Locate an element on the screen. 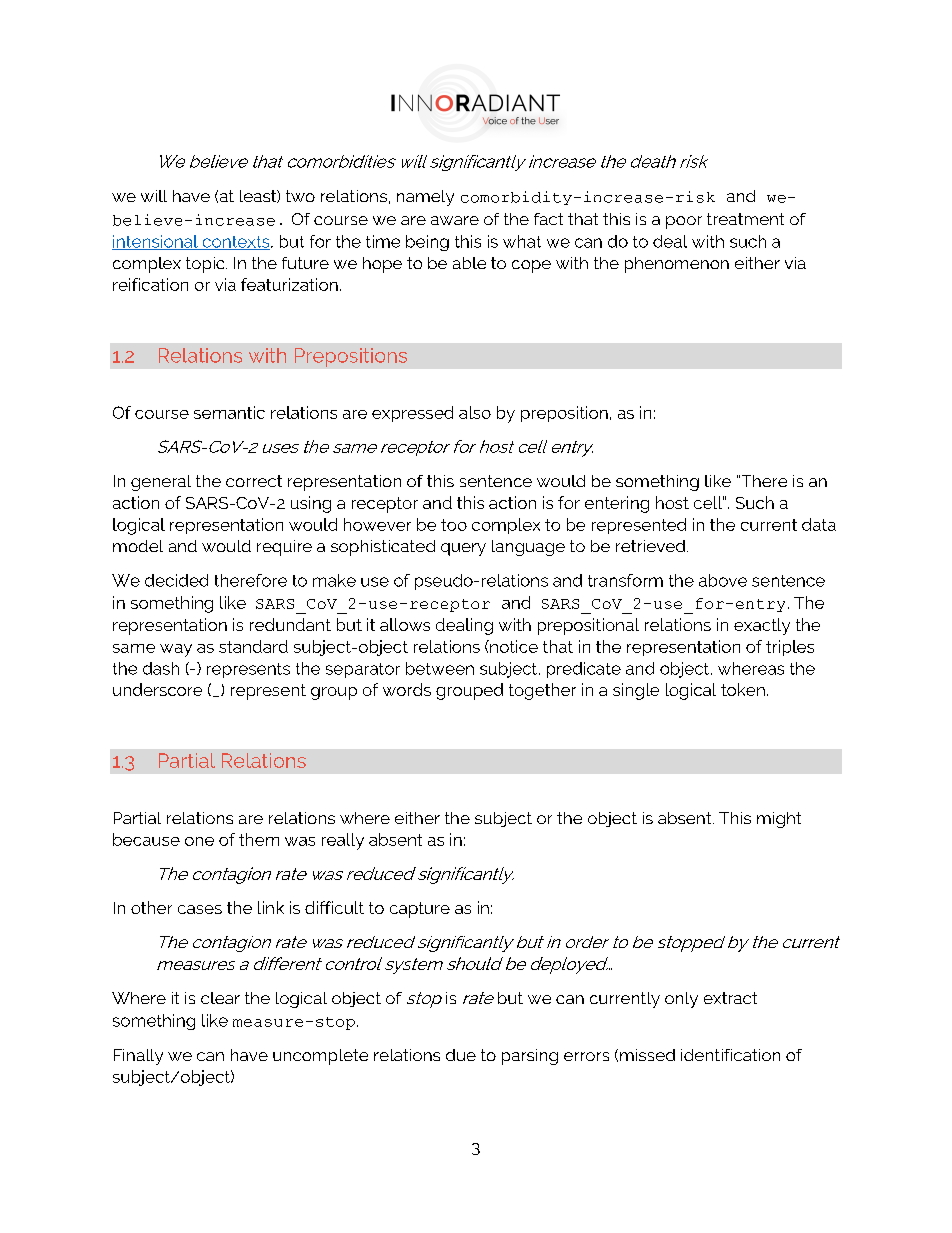  token is located at coordinates (743, 689).
